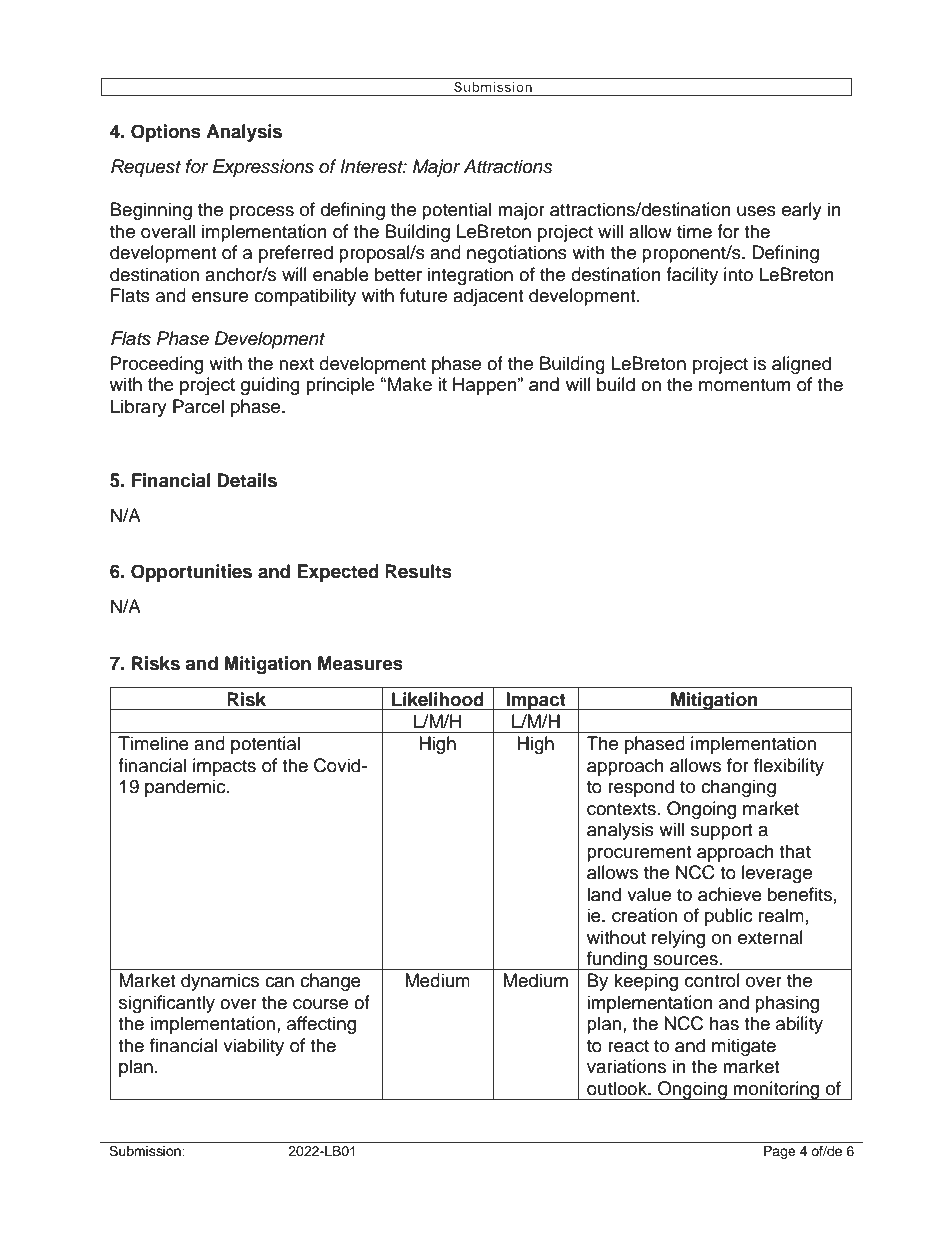 The width and height of the image is (952, 1233). Describe the element at coordinates (191, 573) in the image. I see `Opportunities` at that location.
